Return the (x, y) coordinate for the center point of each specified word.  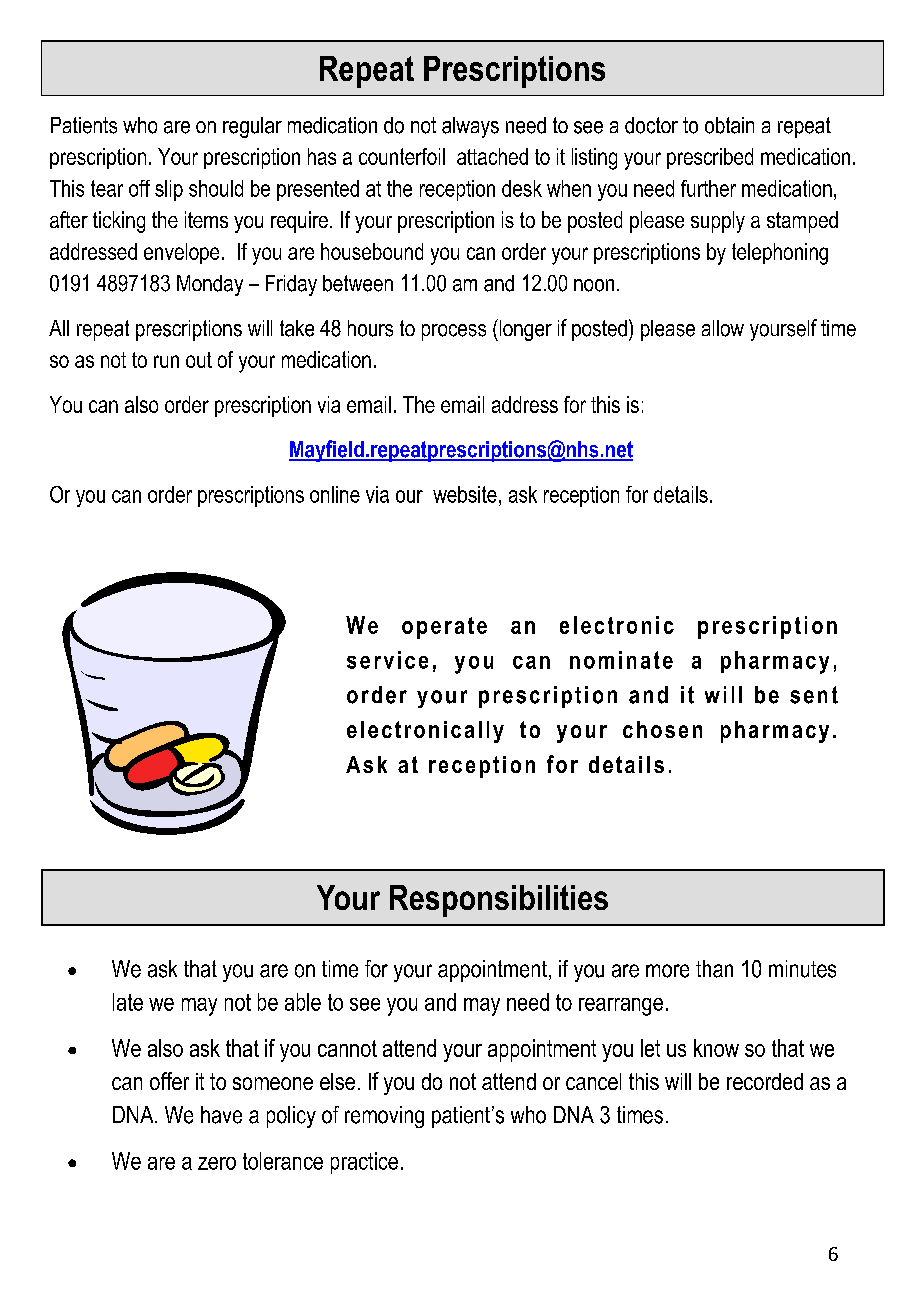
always (470, 127)
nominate (621, 660)
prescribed (710, 158)
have (221, 1115)
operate (444, 628)
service (387, 660)
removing (384, 1117)
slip (169, 190)
